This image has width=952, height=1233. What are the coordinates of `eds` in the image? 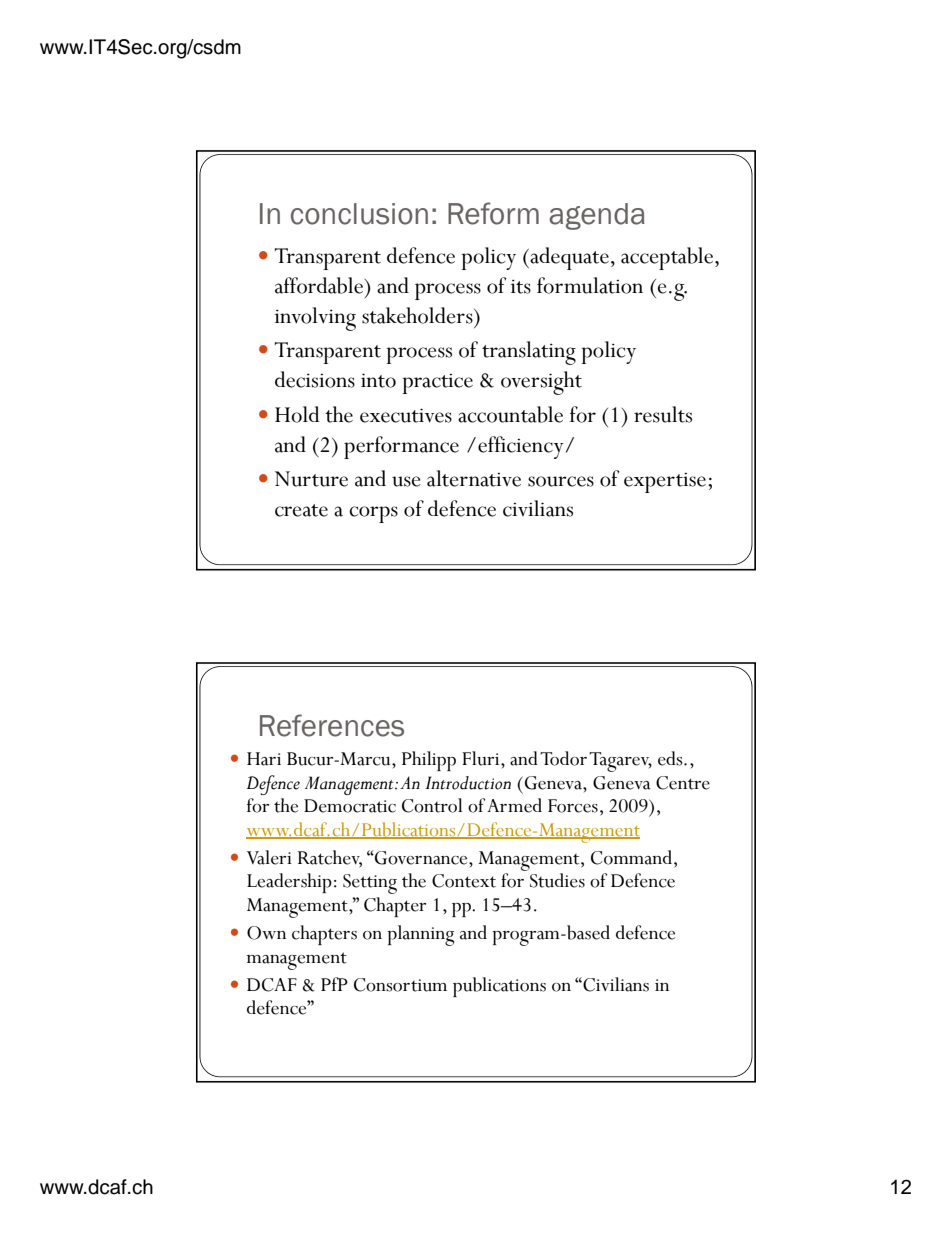 It's located at (671, 758).
